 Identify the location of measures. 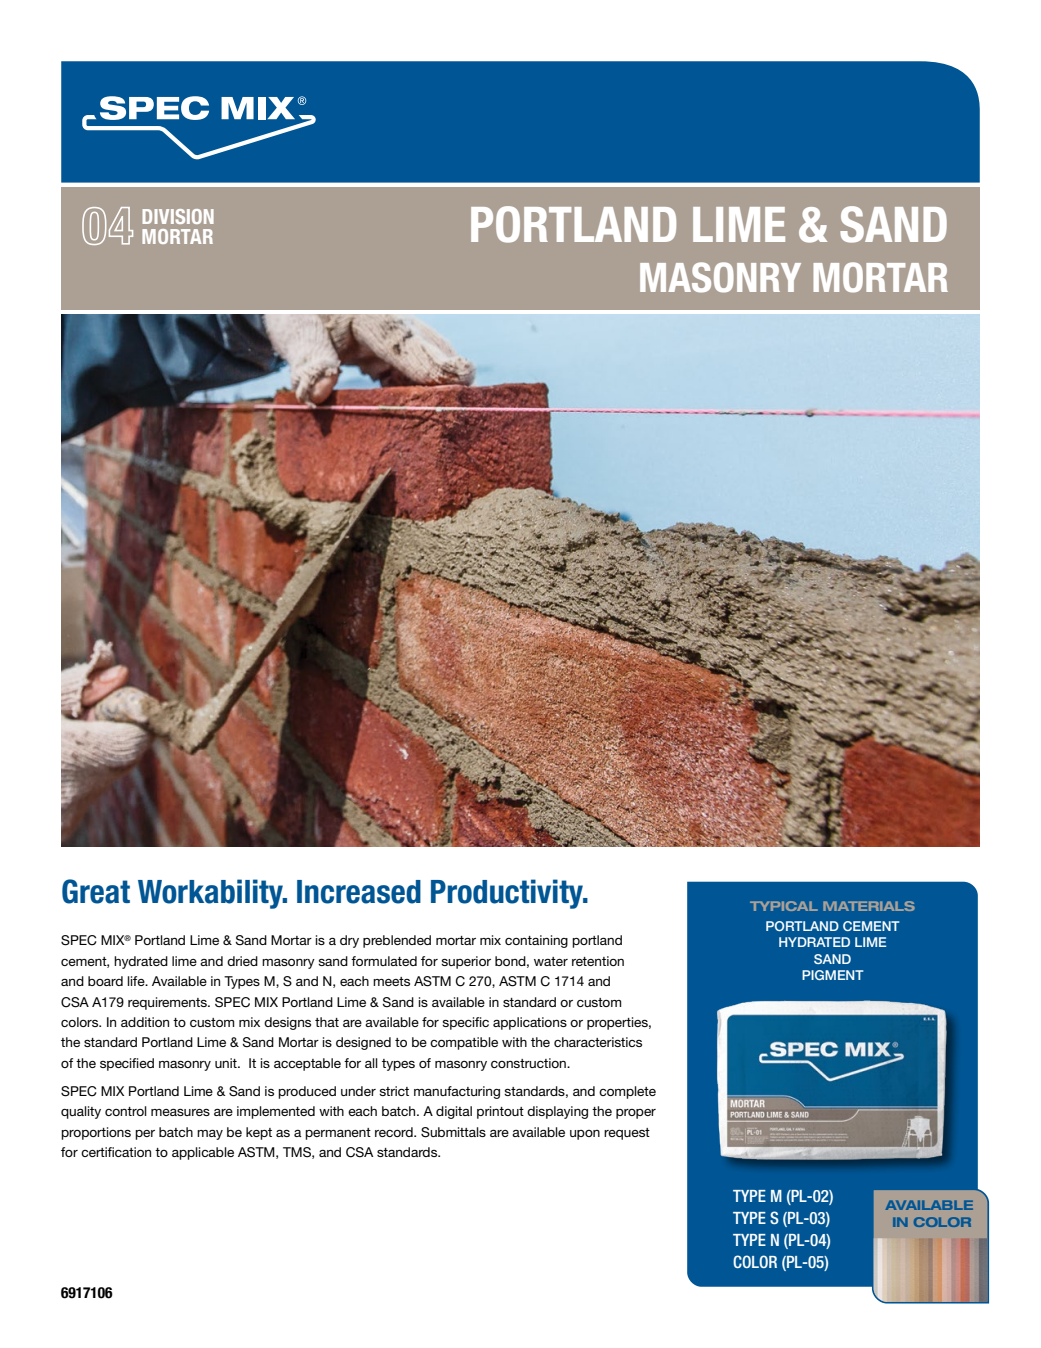
(180, 1112).
